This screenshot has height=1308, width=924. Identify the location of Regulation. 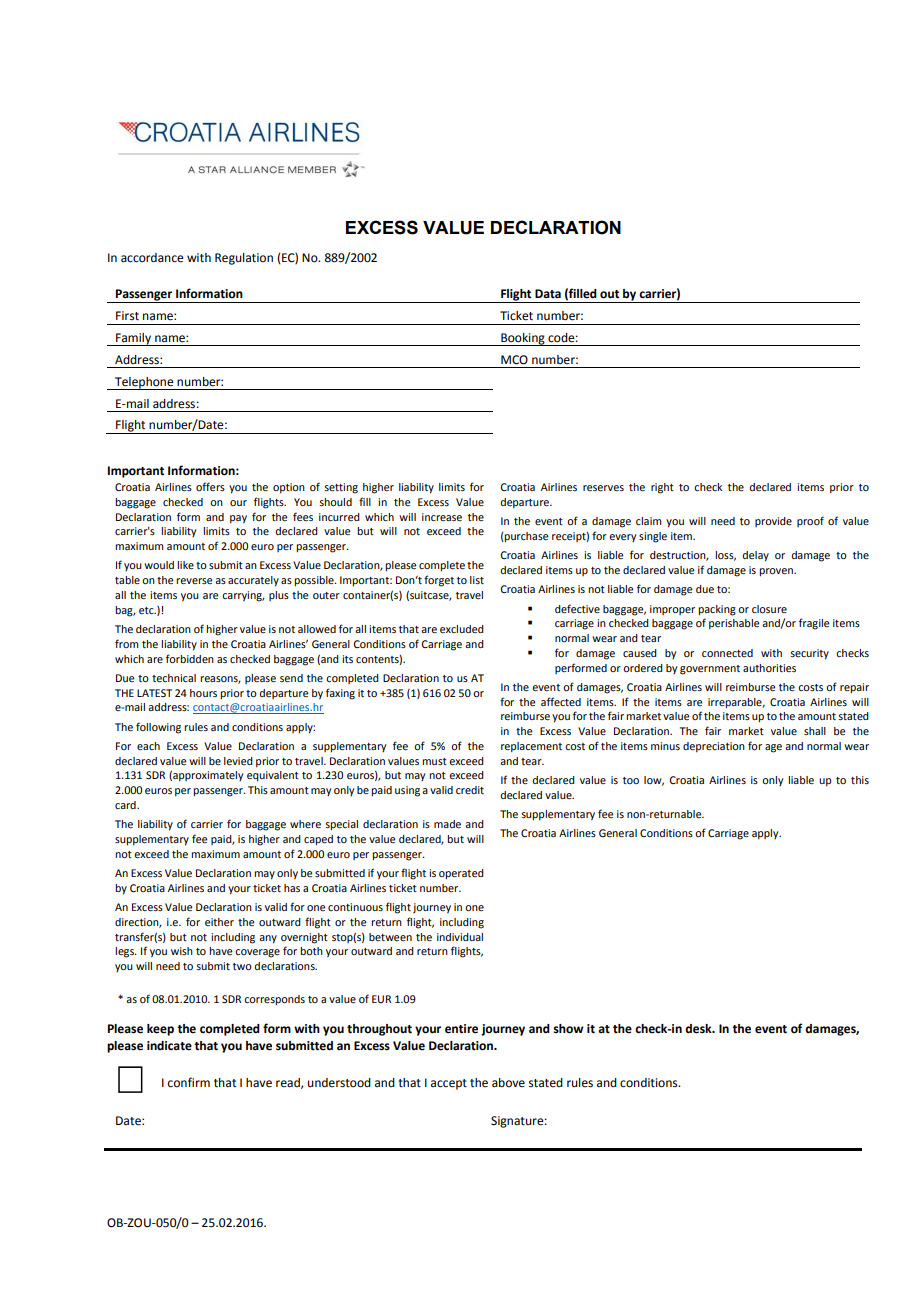
(244, 259).
